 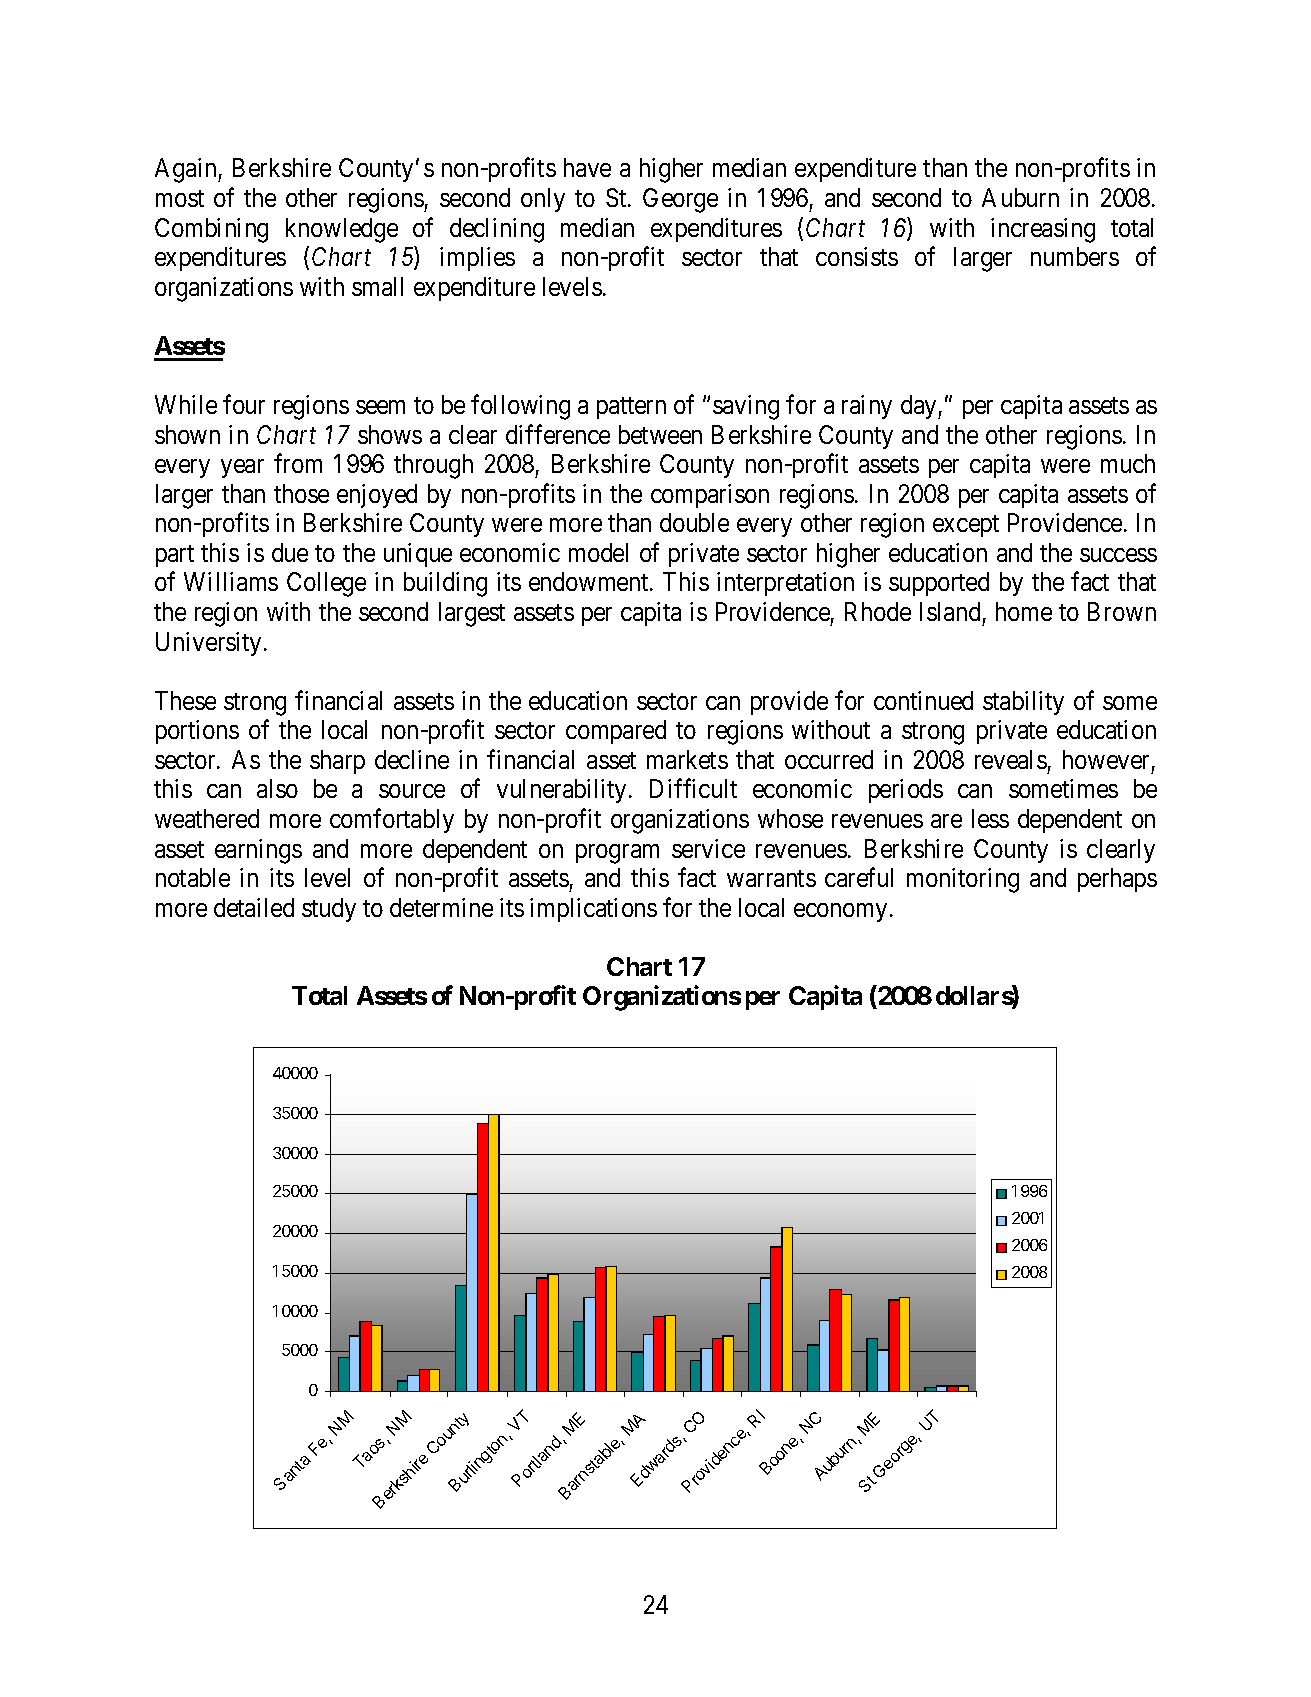 What do you see at coordinates (587, 167) in the document?
I see `have` at bounding box center [587, 167].
